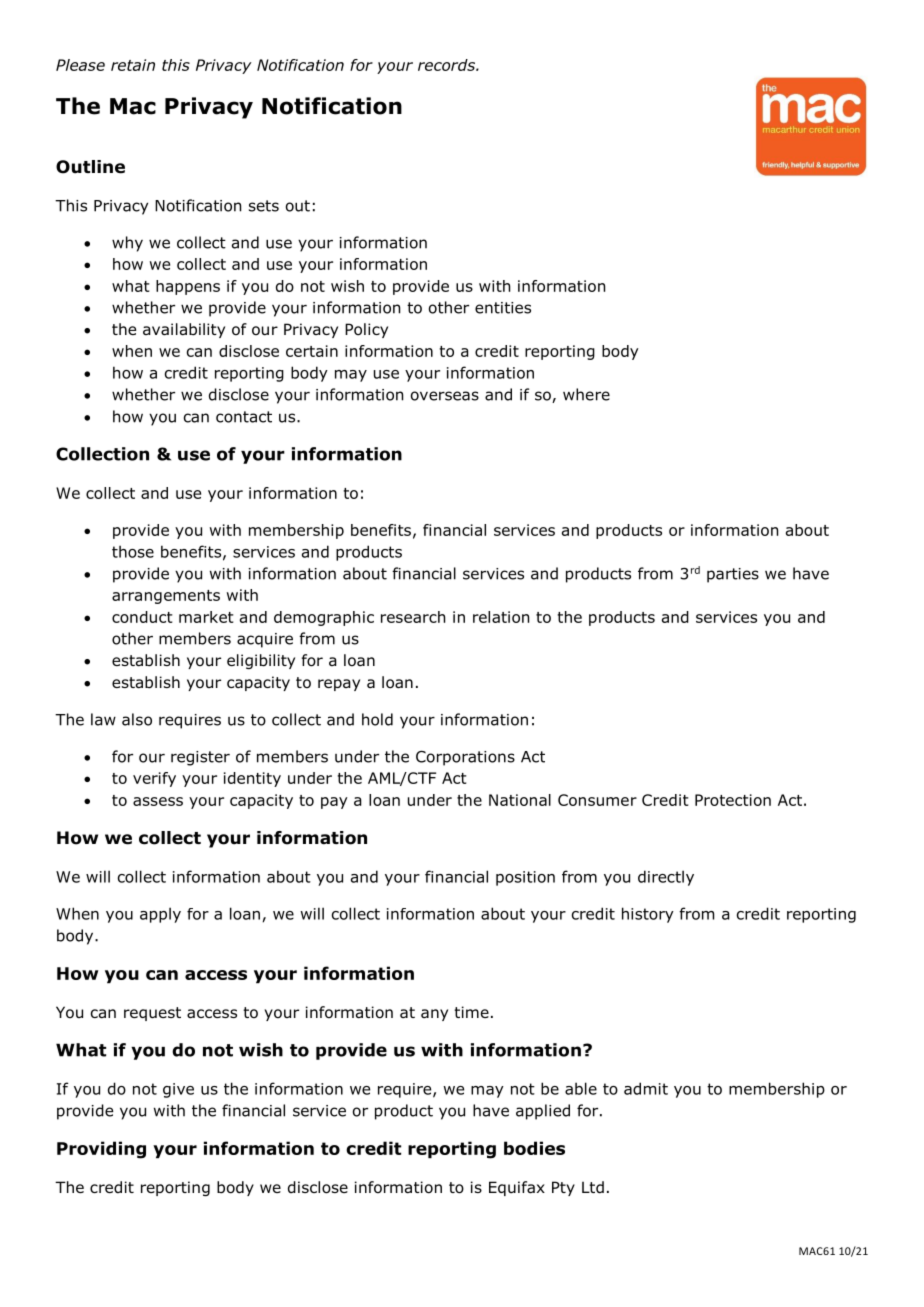  I want to click on Providing, so click(101, 1150).
